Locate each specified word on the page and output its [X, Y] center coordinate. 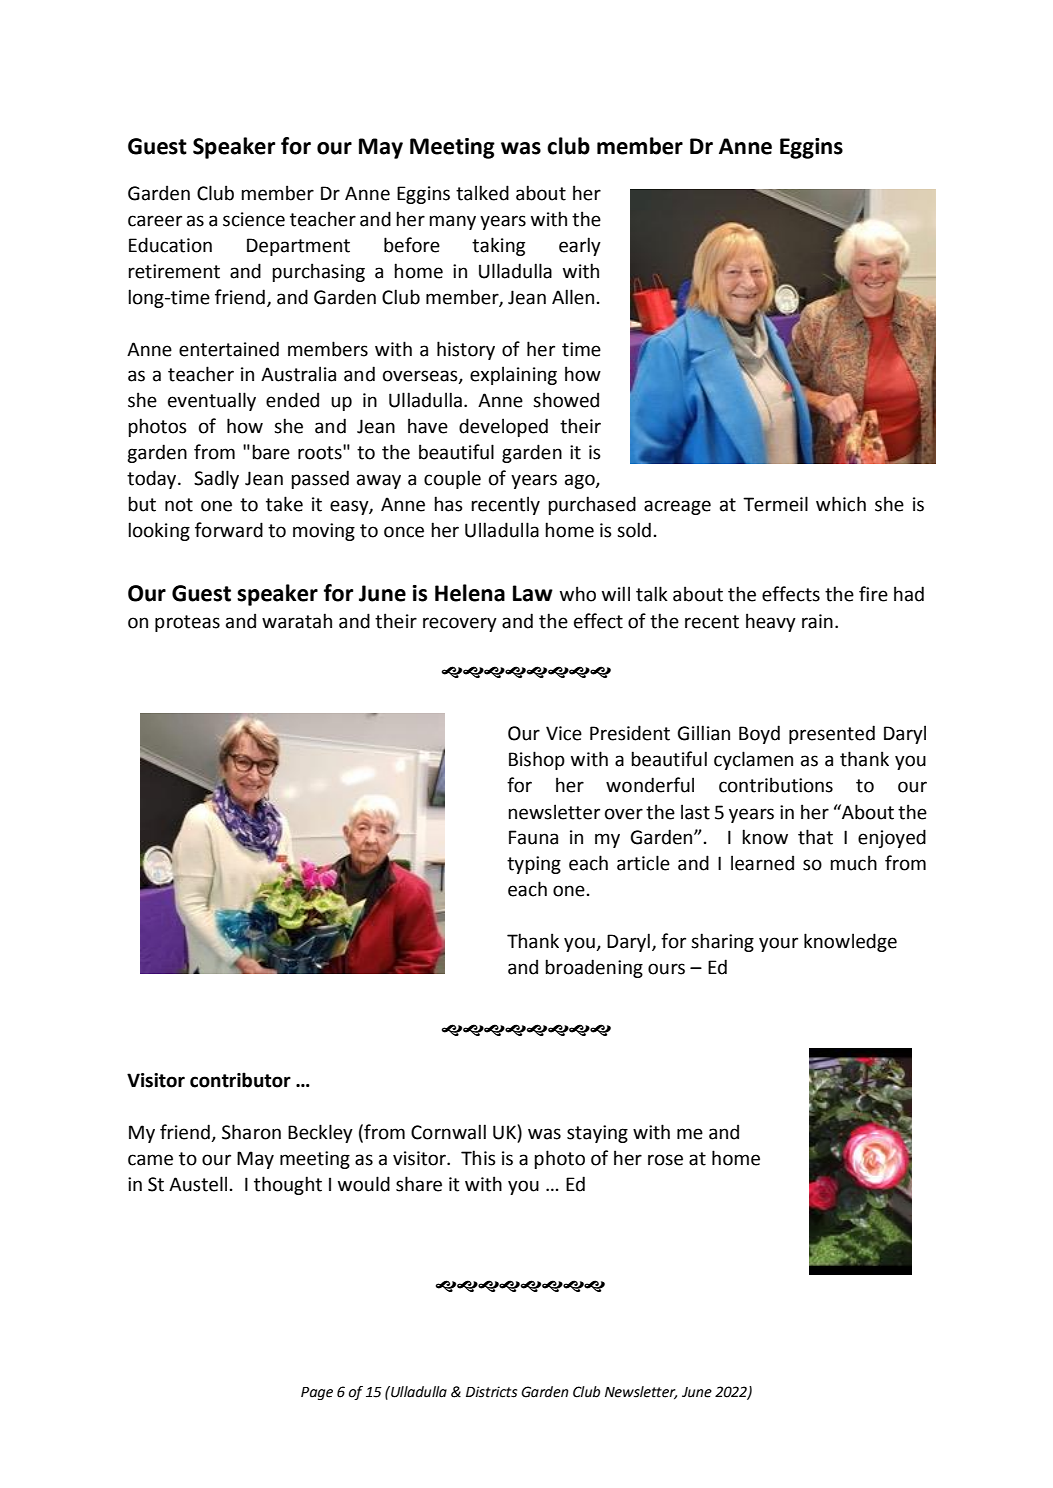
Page [317, 1393]
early [580, 246]
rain [817, 621]
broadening [594, 968]
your [778, 944]
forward [229, 530]
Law [533, 593]
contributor [240, 1080]
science [254, 219]
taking [498, 246]
